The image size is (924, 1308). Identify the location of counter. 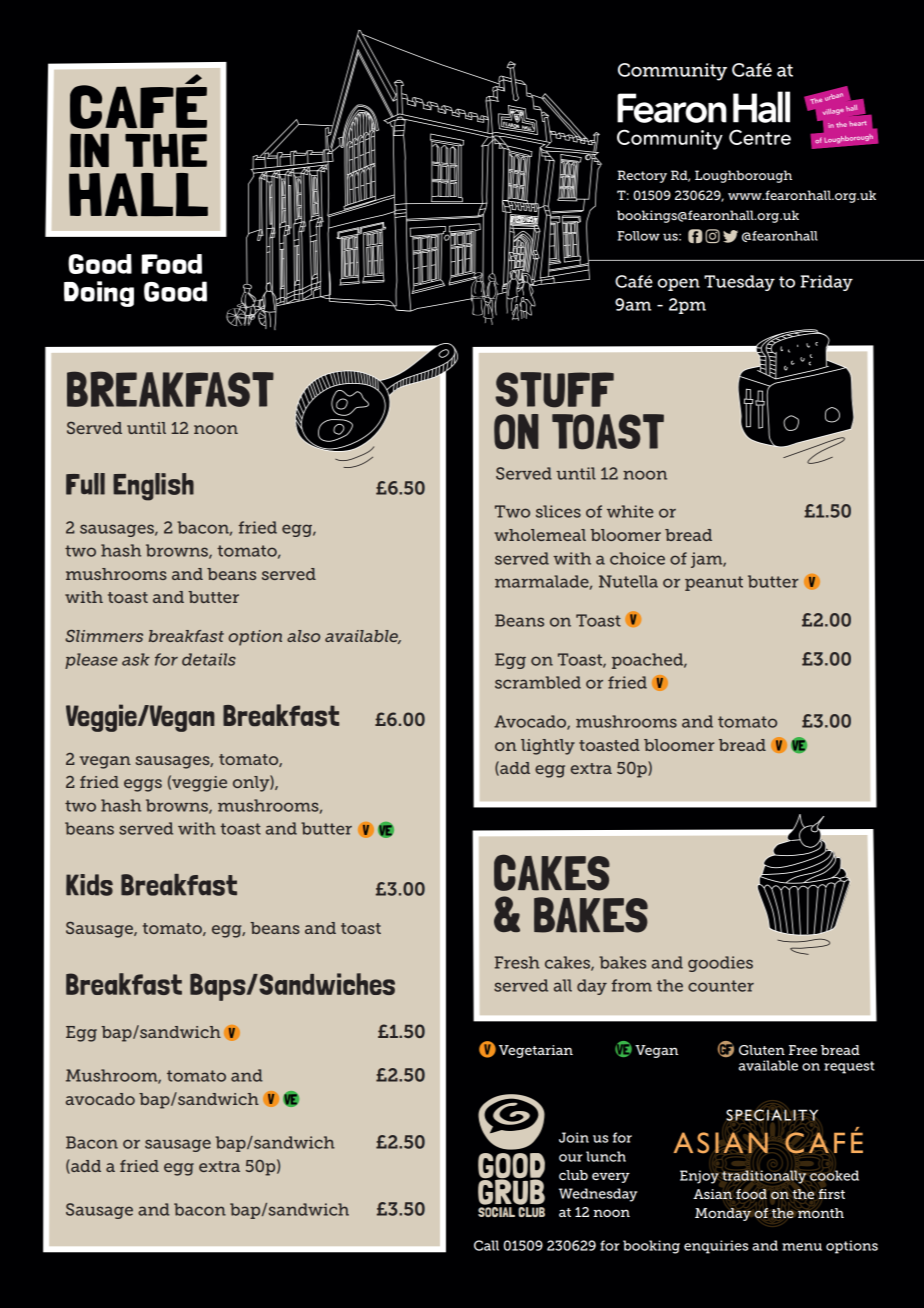
(721, 986).
